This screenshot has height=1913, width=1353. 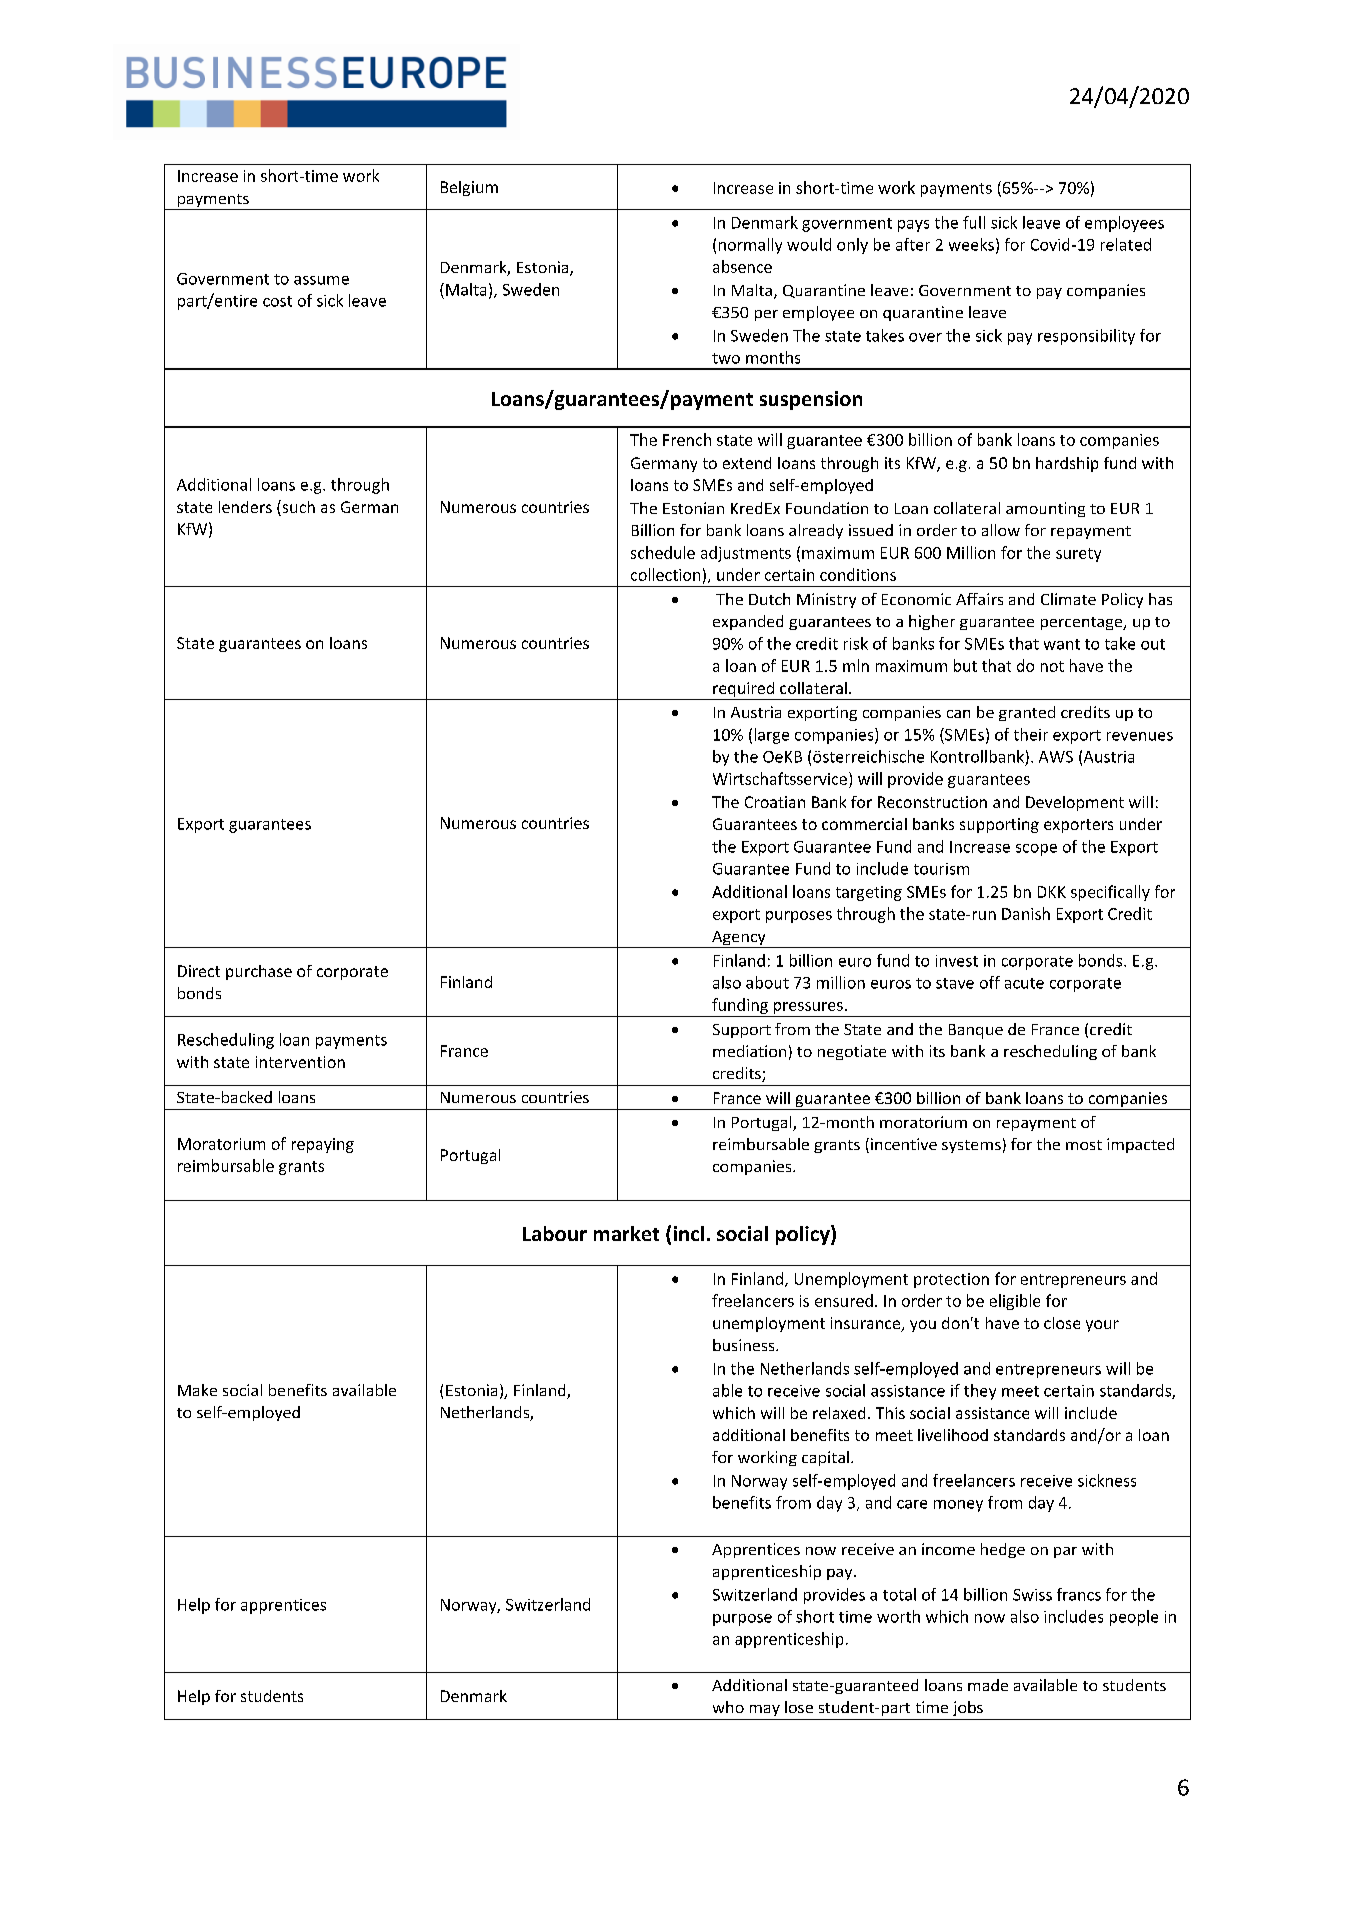 What do you see at coordinates (974, 222) in the screenshot?
I see `full` at bounding box center [974, 222].
